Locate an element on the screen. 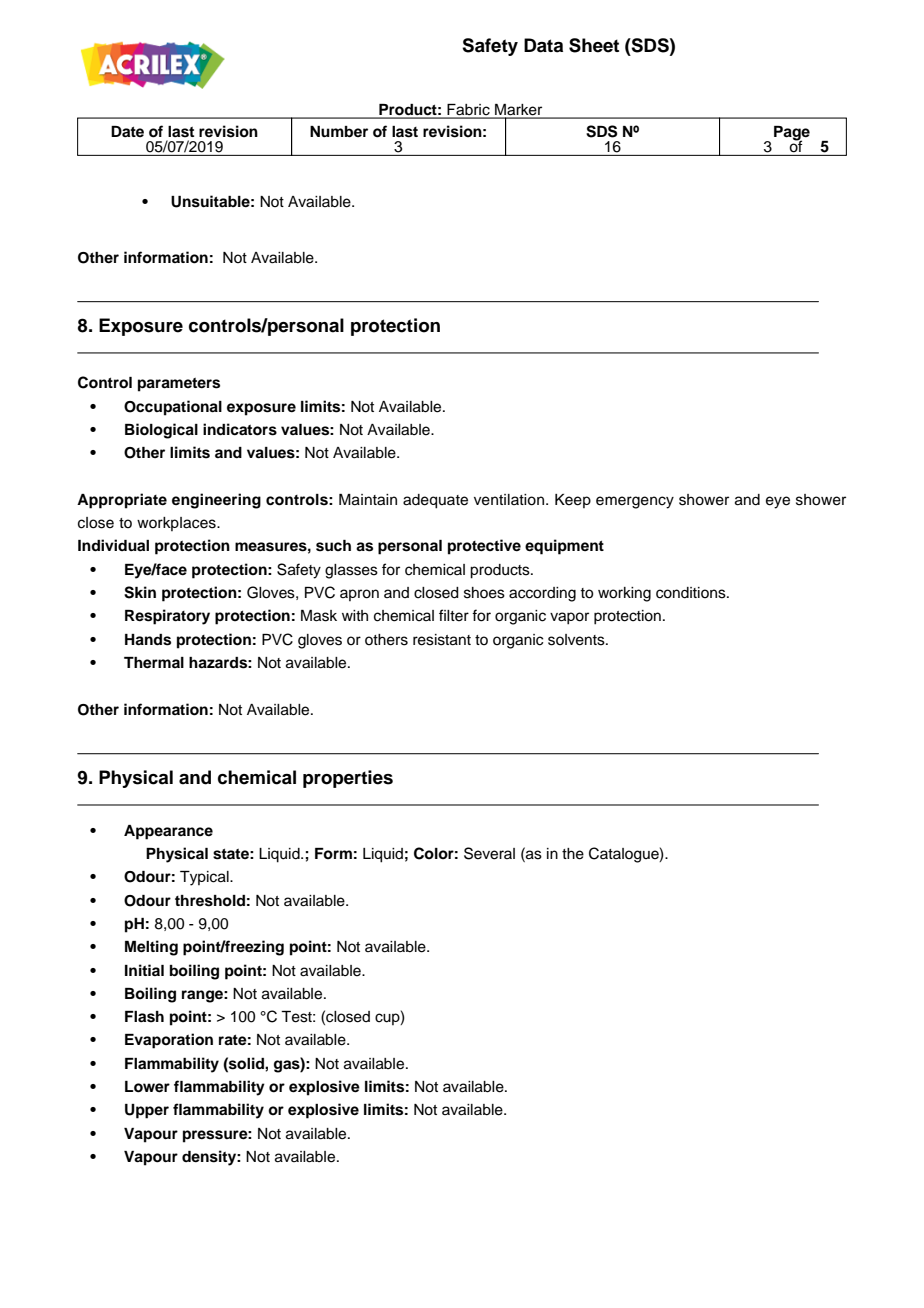  parameters is located at coordinates (179, 385).
